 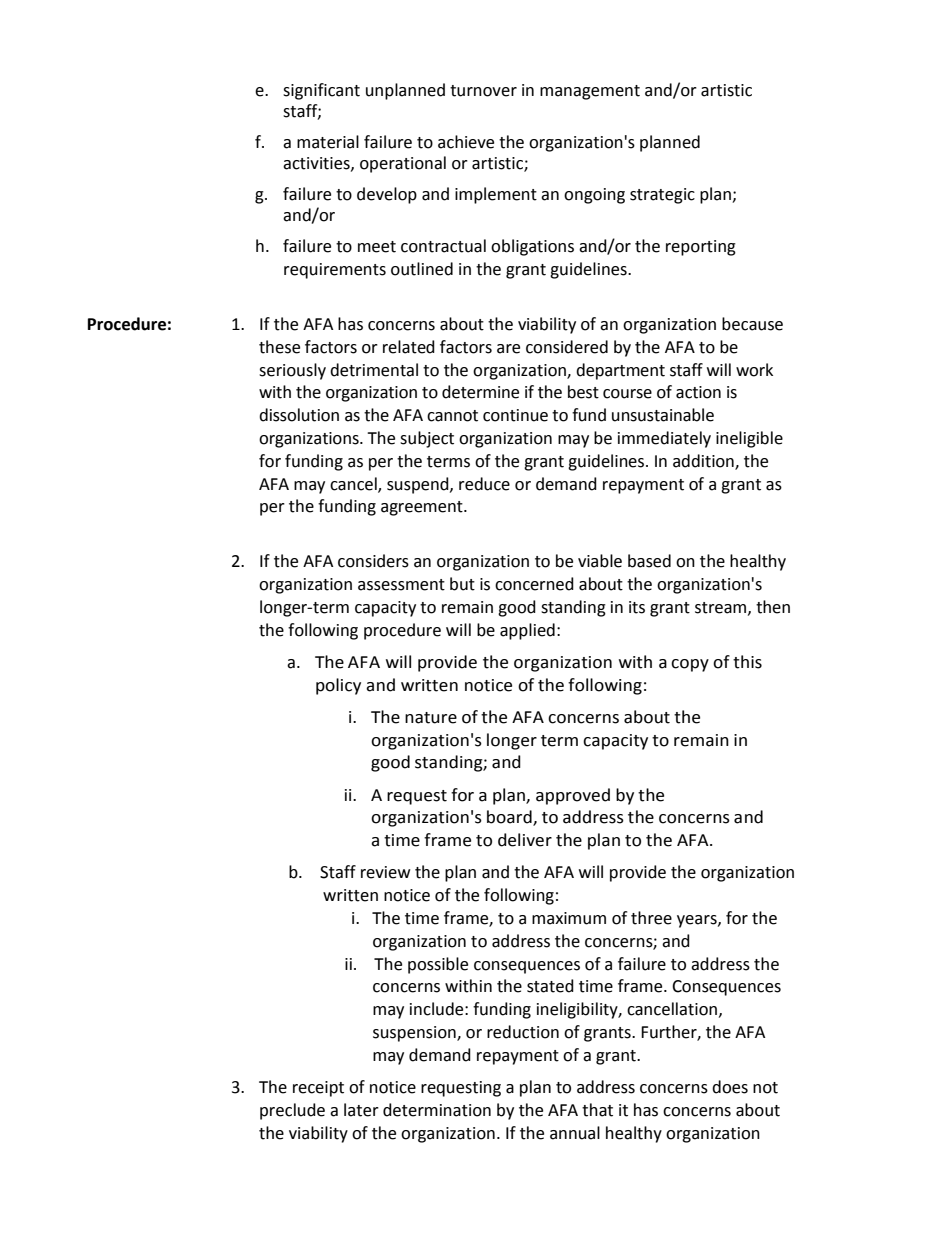 What do you see at coordinates (483, 91) in the page?
I see `turnover` at bounding box center [483, 91].
